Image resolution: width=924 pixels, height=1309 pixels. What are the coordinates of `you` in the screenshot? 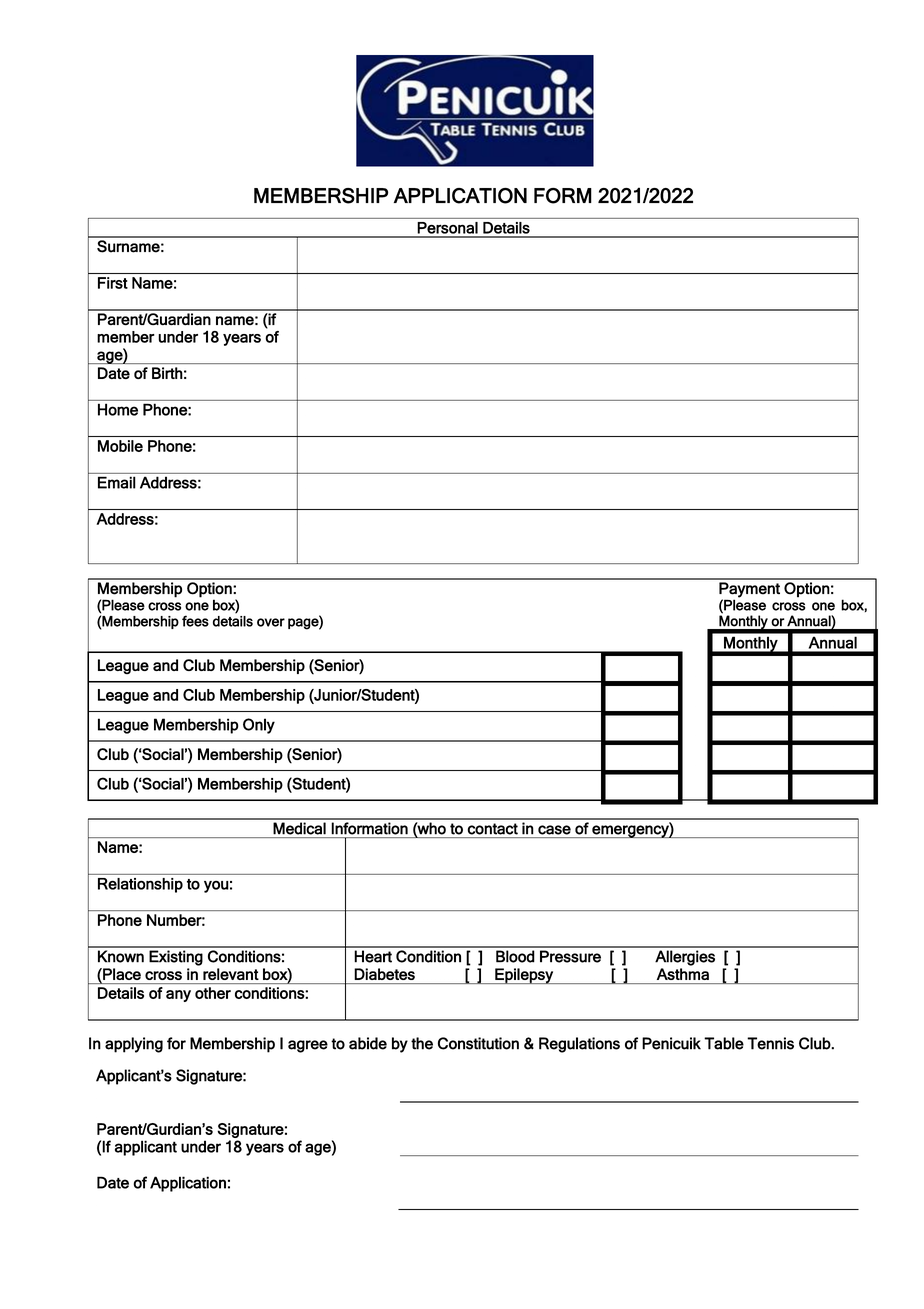 It's located at (216, 887).
